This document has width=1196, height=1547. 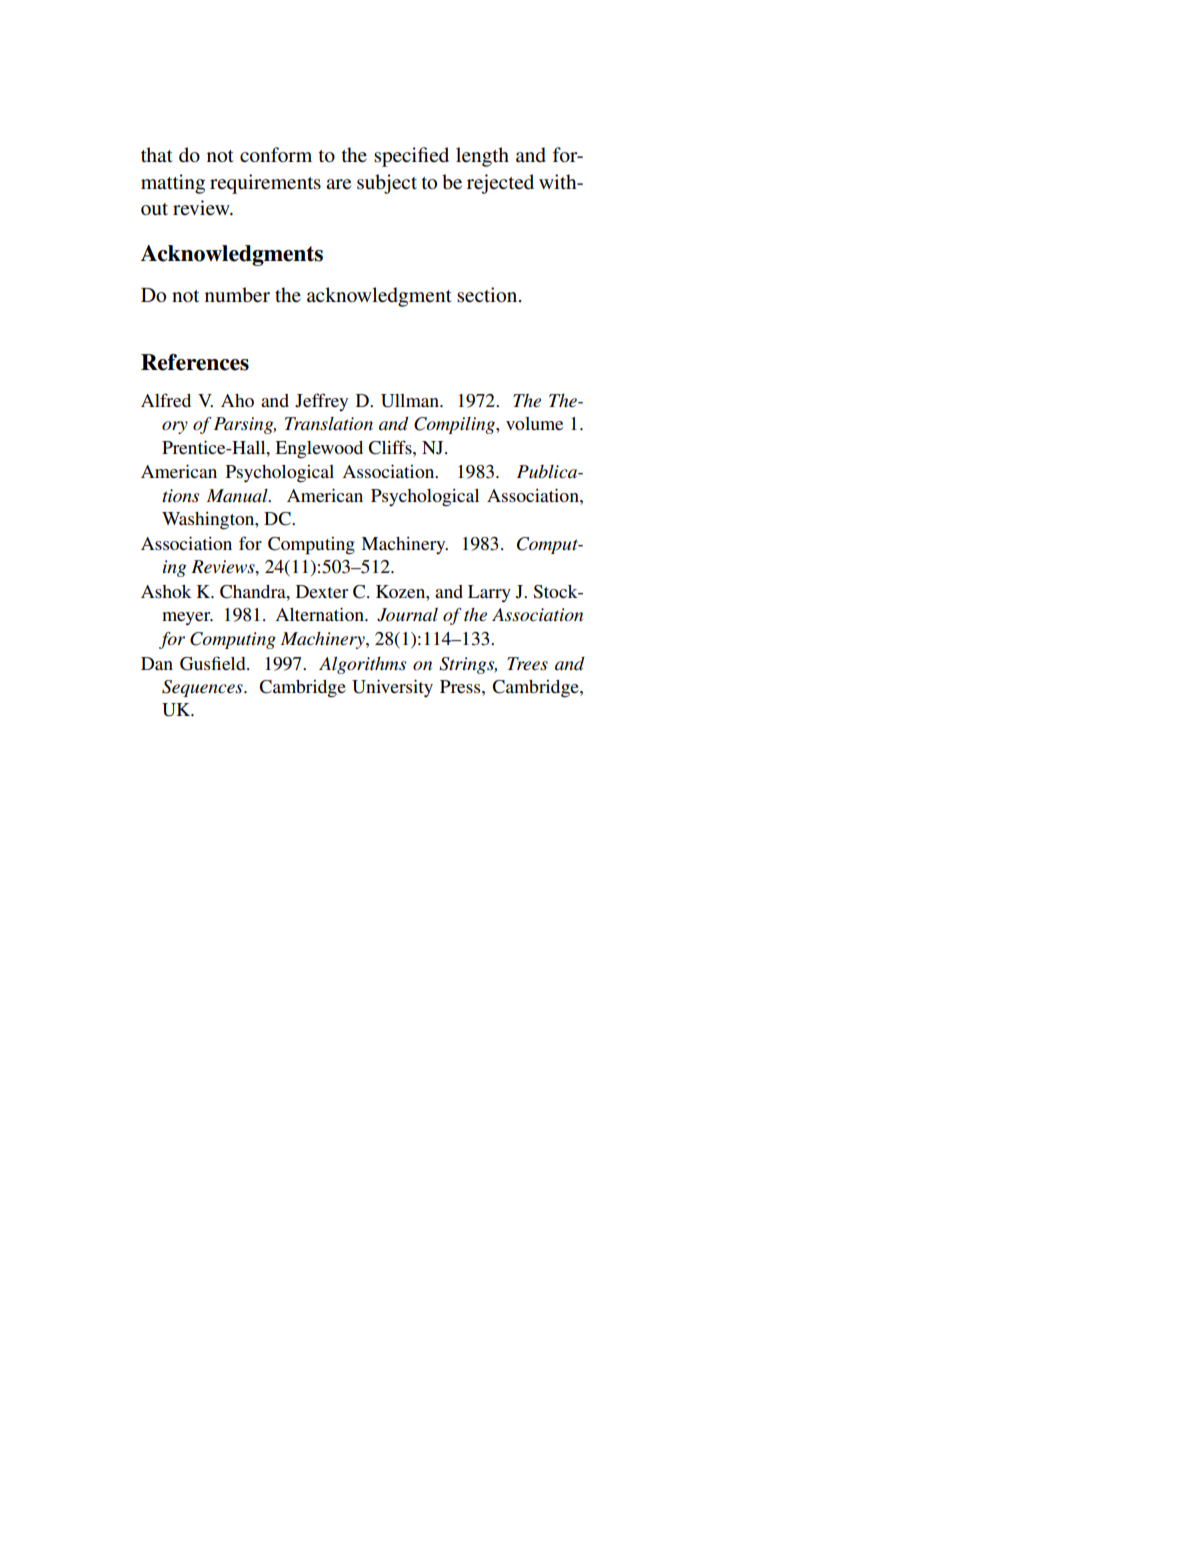 I want to click on are, so click(x=338, y=184).
